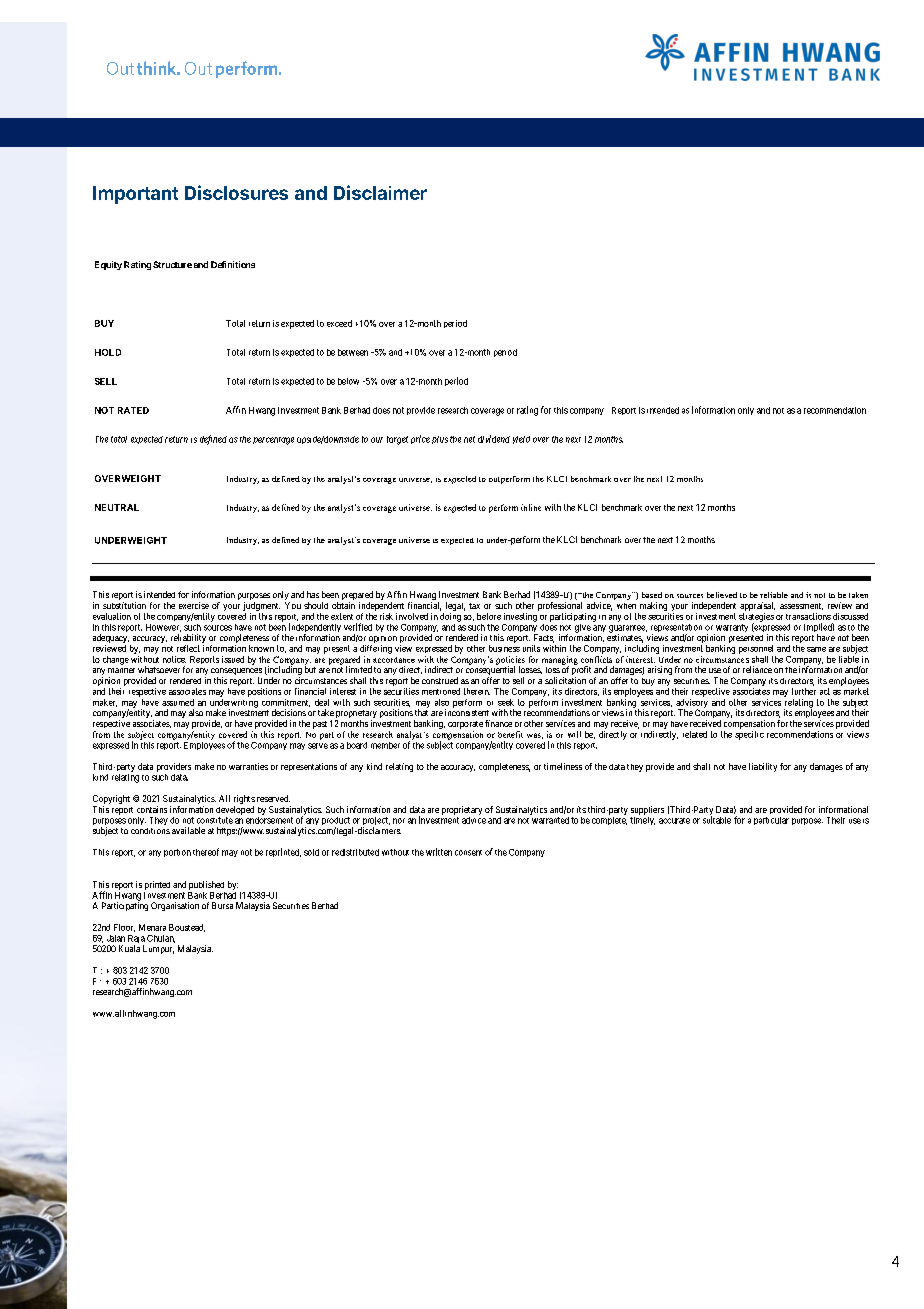 The image size is (924, 1309). I want to click on RATED, so click(133, 410).
